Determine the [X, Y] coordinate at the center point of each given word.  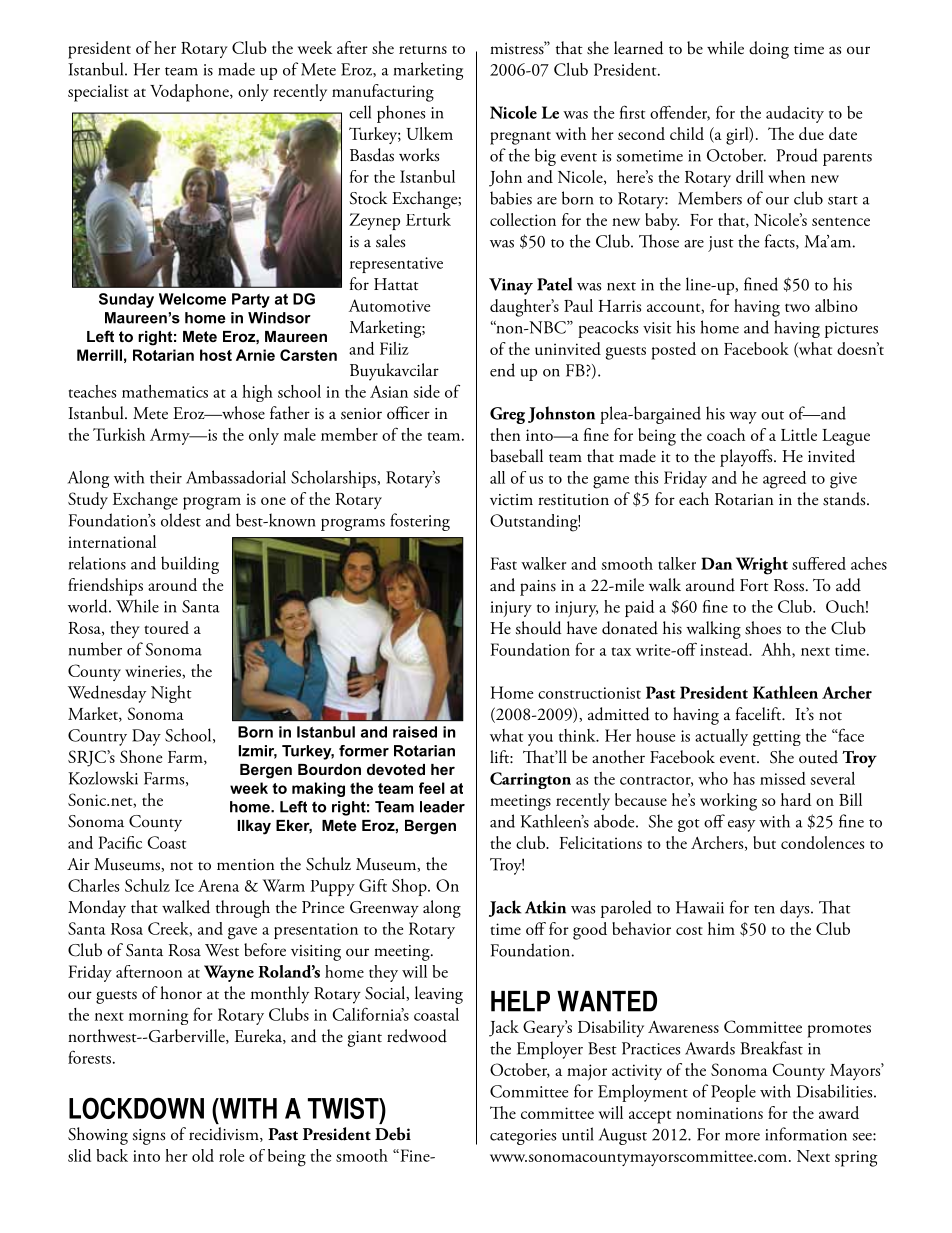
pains [538, 588]
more [742, 1137]
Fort [754, 585]
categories [523, 1137]
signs [148, 1137]
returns [423, 49]
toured [166, 627]
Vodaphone [190, 93]
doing [769, 50]
